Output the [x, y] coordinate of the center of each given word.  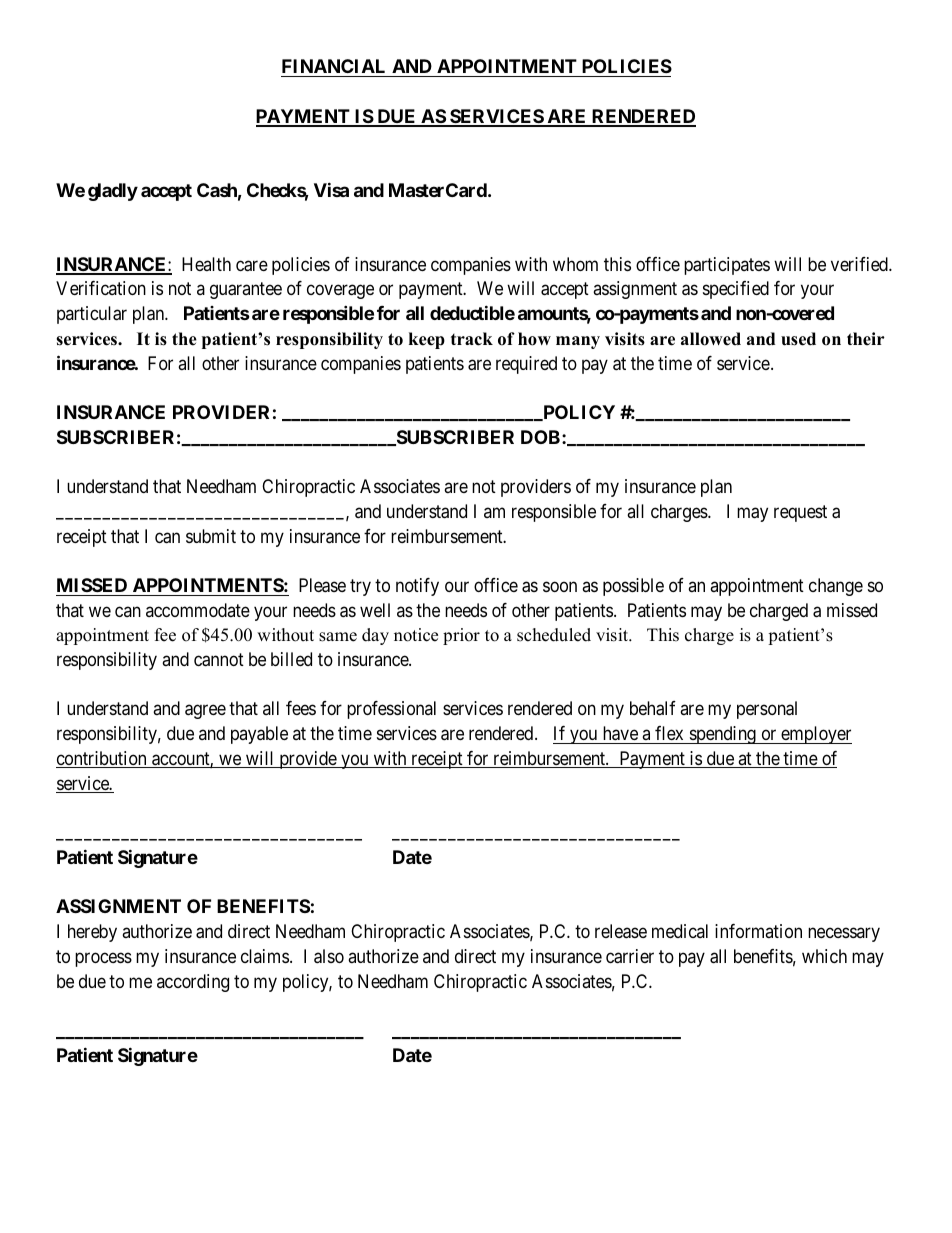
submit [211, 536]
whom [575, 264]
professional [391, 710]
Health [206, 264]
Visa [331, 189]
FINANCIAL [333, 66]
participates [727, 266]
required [526, 365]
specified [736, 290]
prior [461, 636]
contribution [102, 759]
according [193, 983]
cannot [219, 660]
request [800, 513]
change [836, 587]
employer [815, 735]
